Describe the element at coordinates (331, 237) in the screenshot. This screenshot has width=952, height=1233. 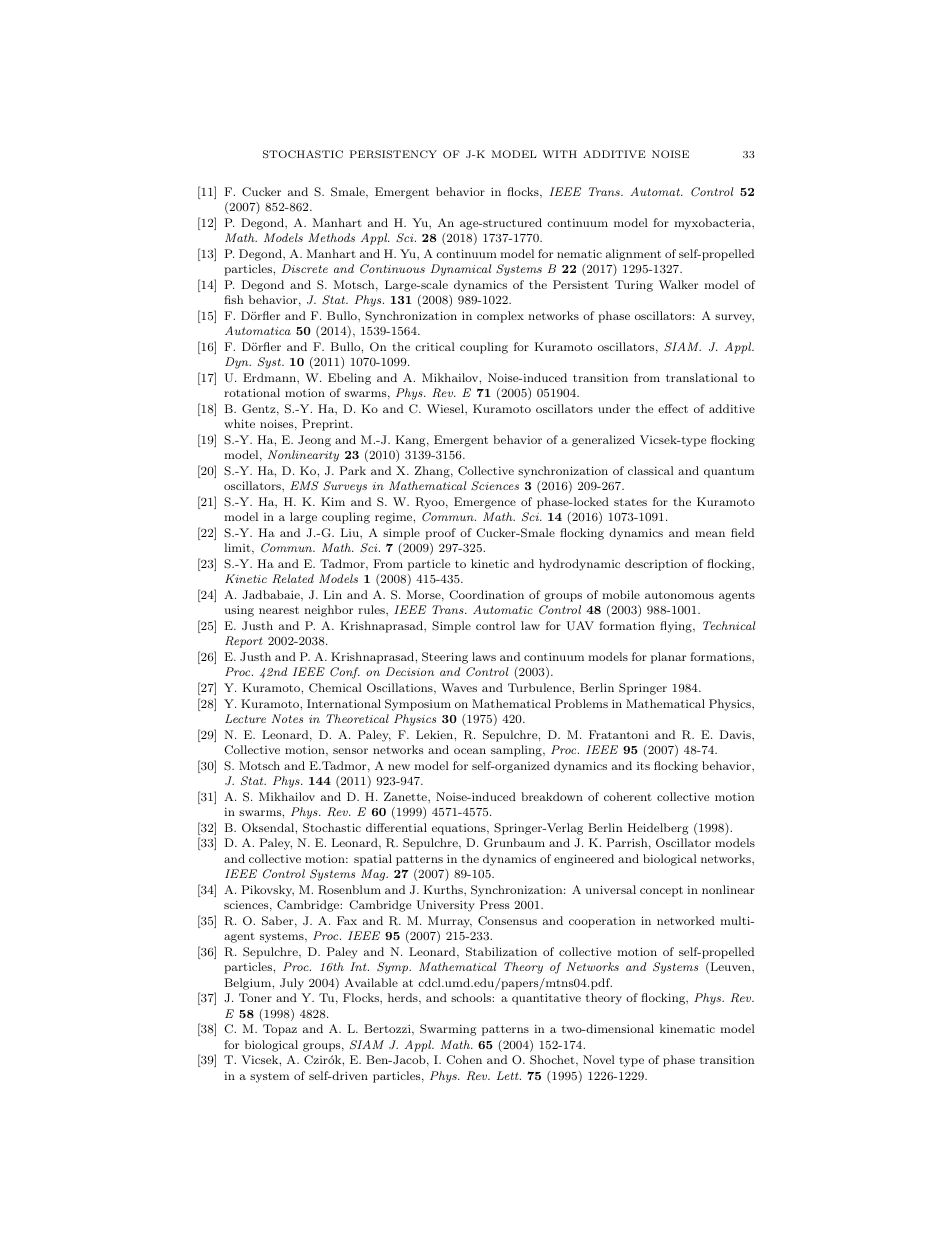
I see `Methods` at that location.
